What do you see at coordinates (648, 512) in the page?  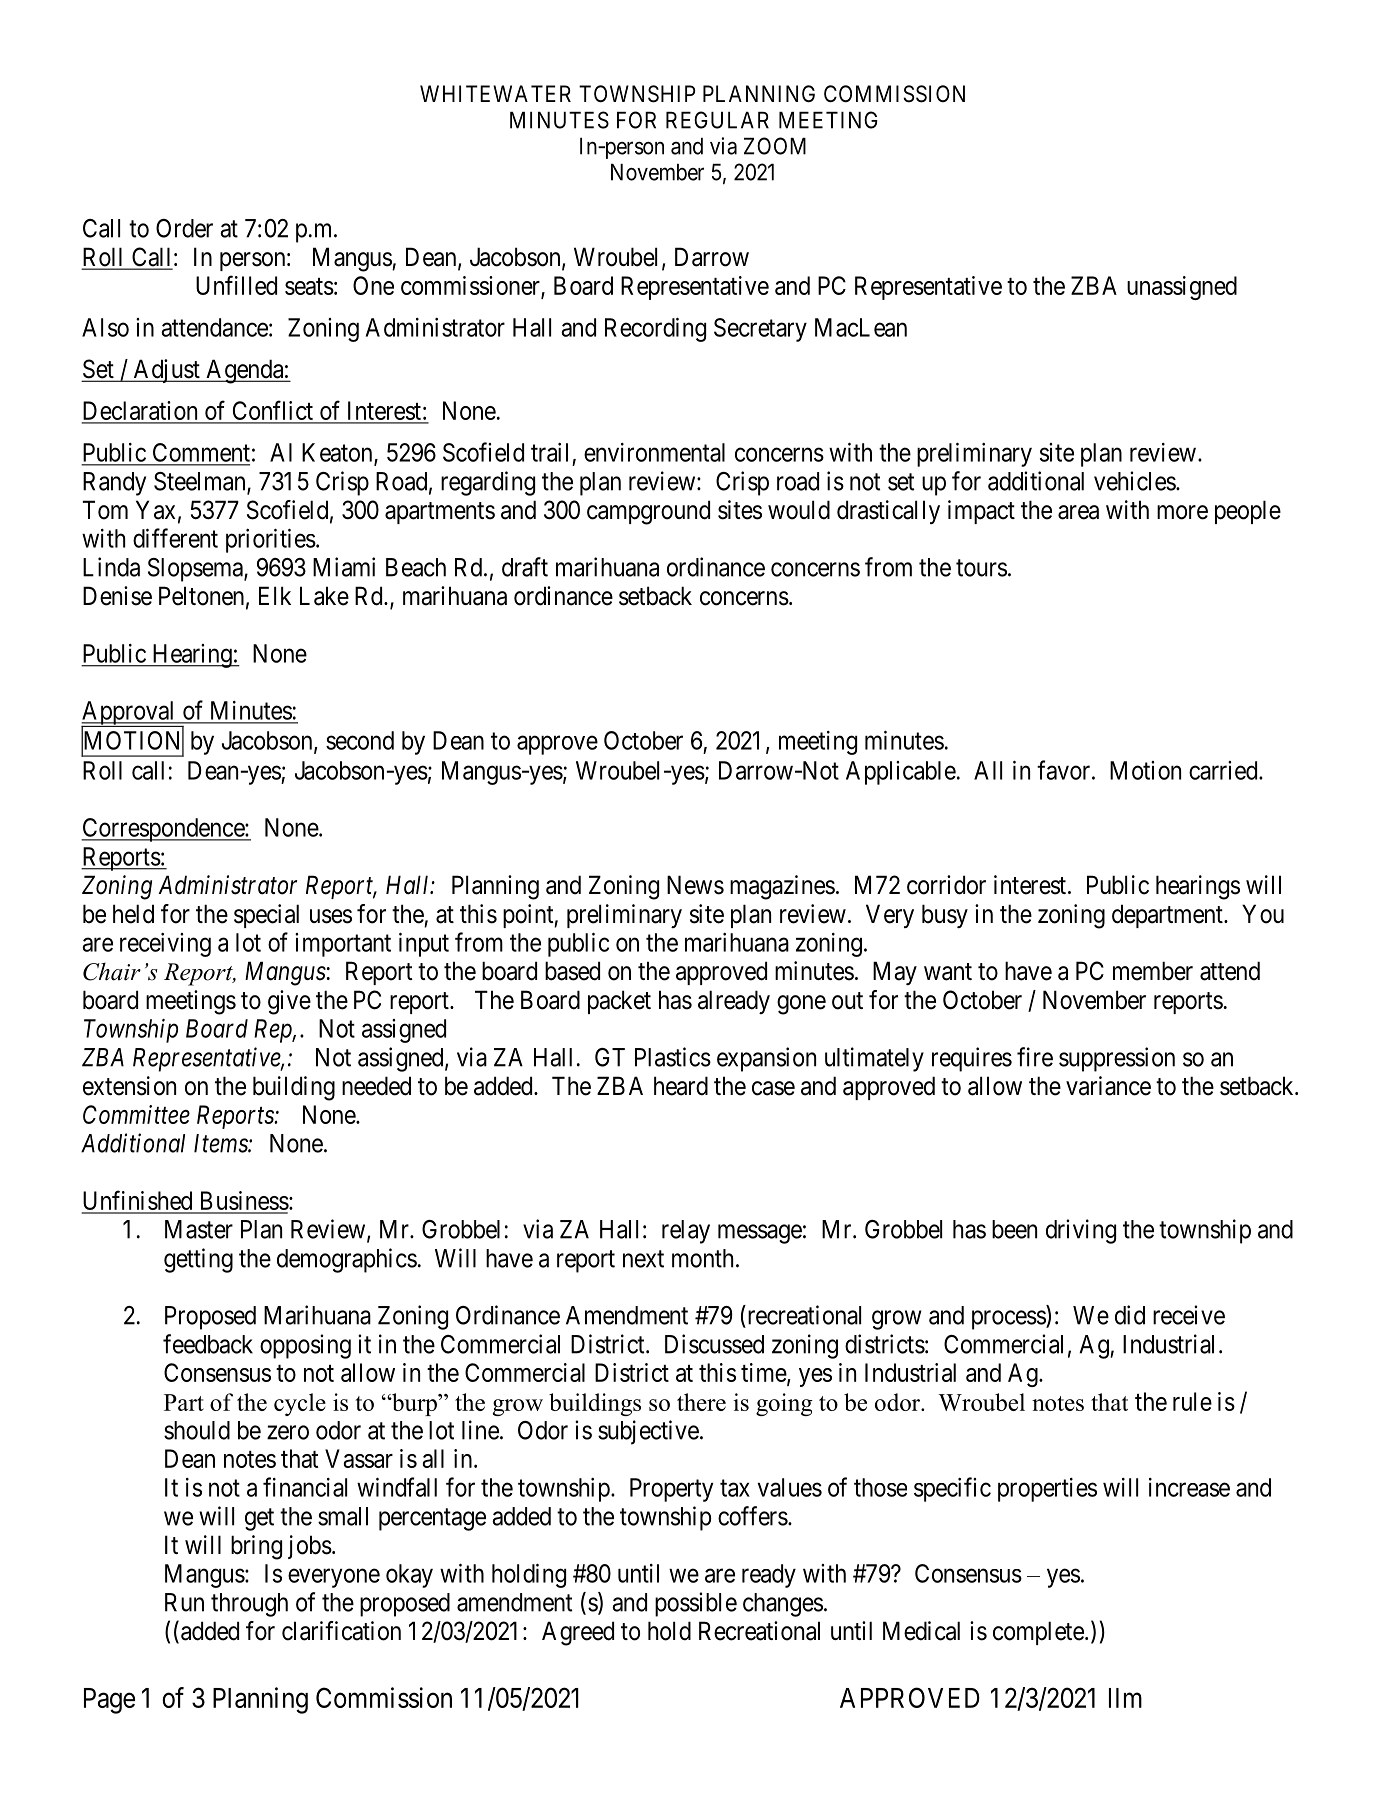 I see `campground` at bounding box center [648, 512].
